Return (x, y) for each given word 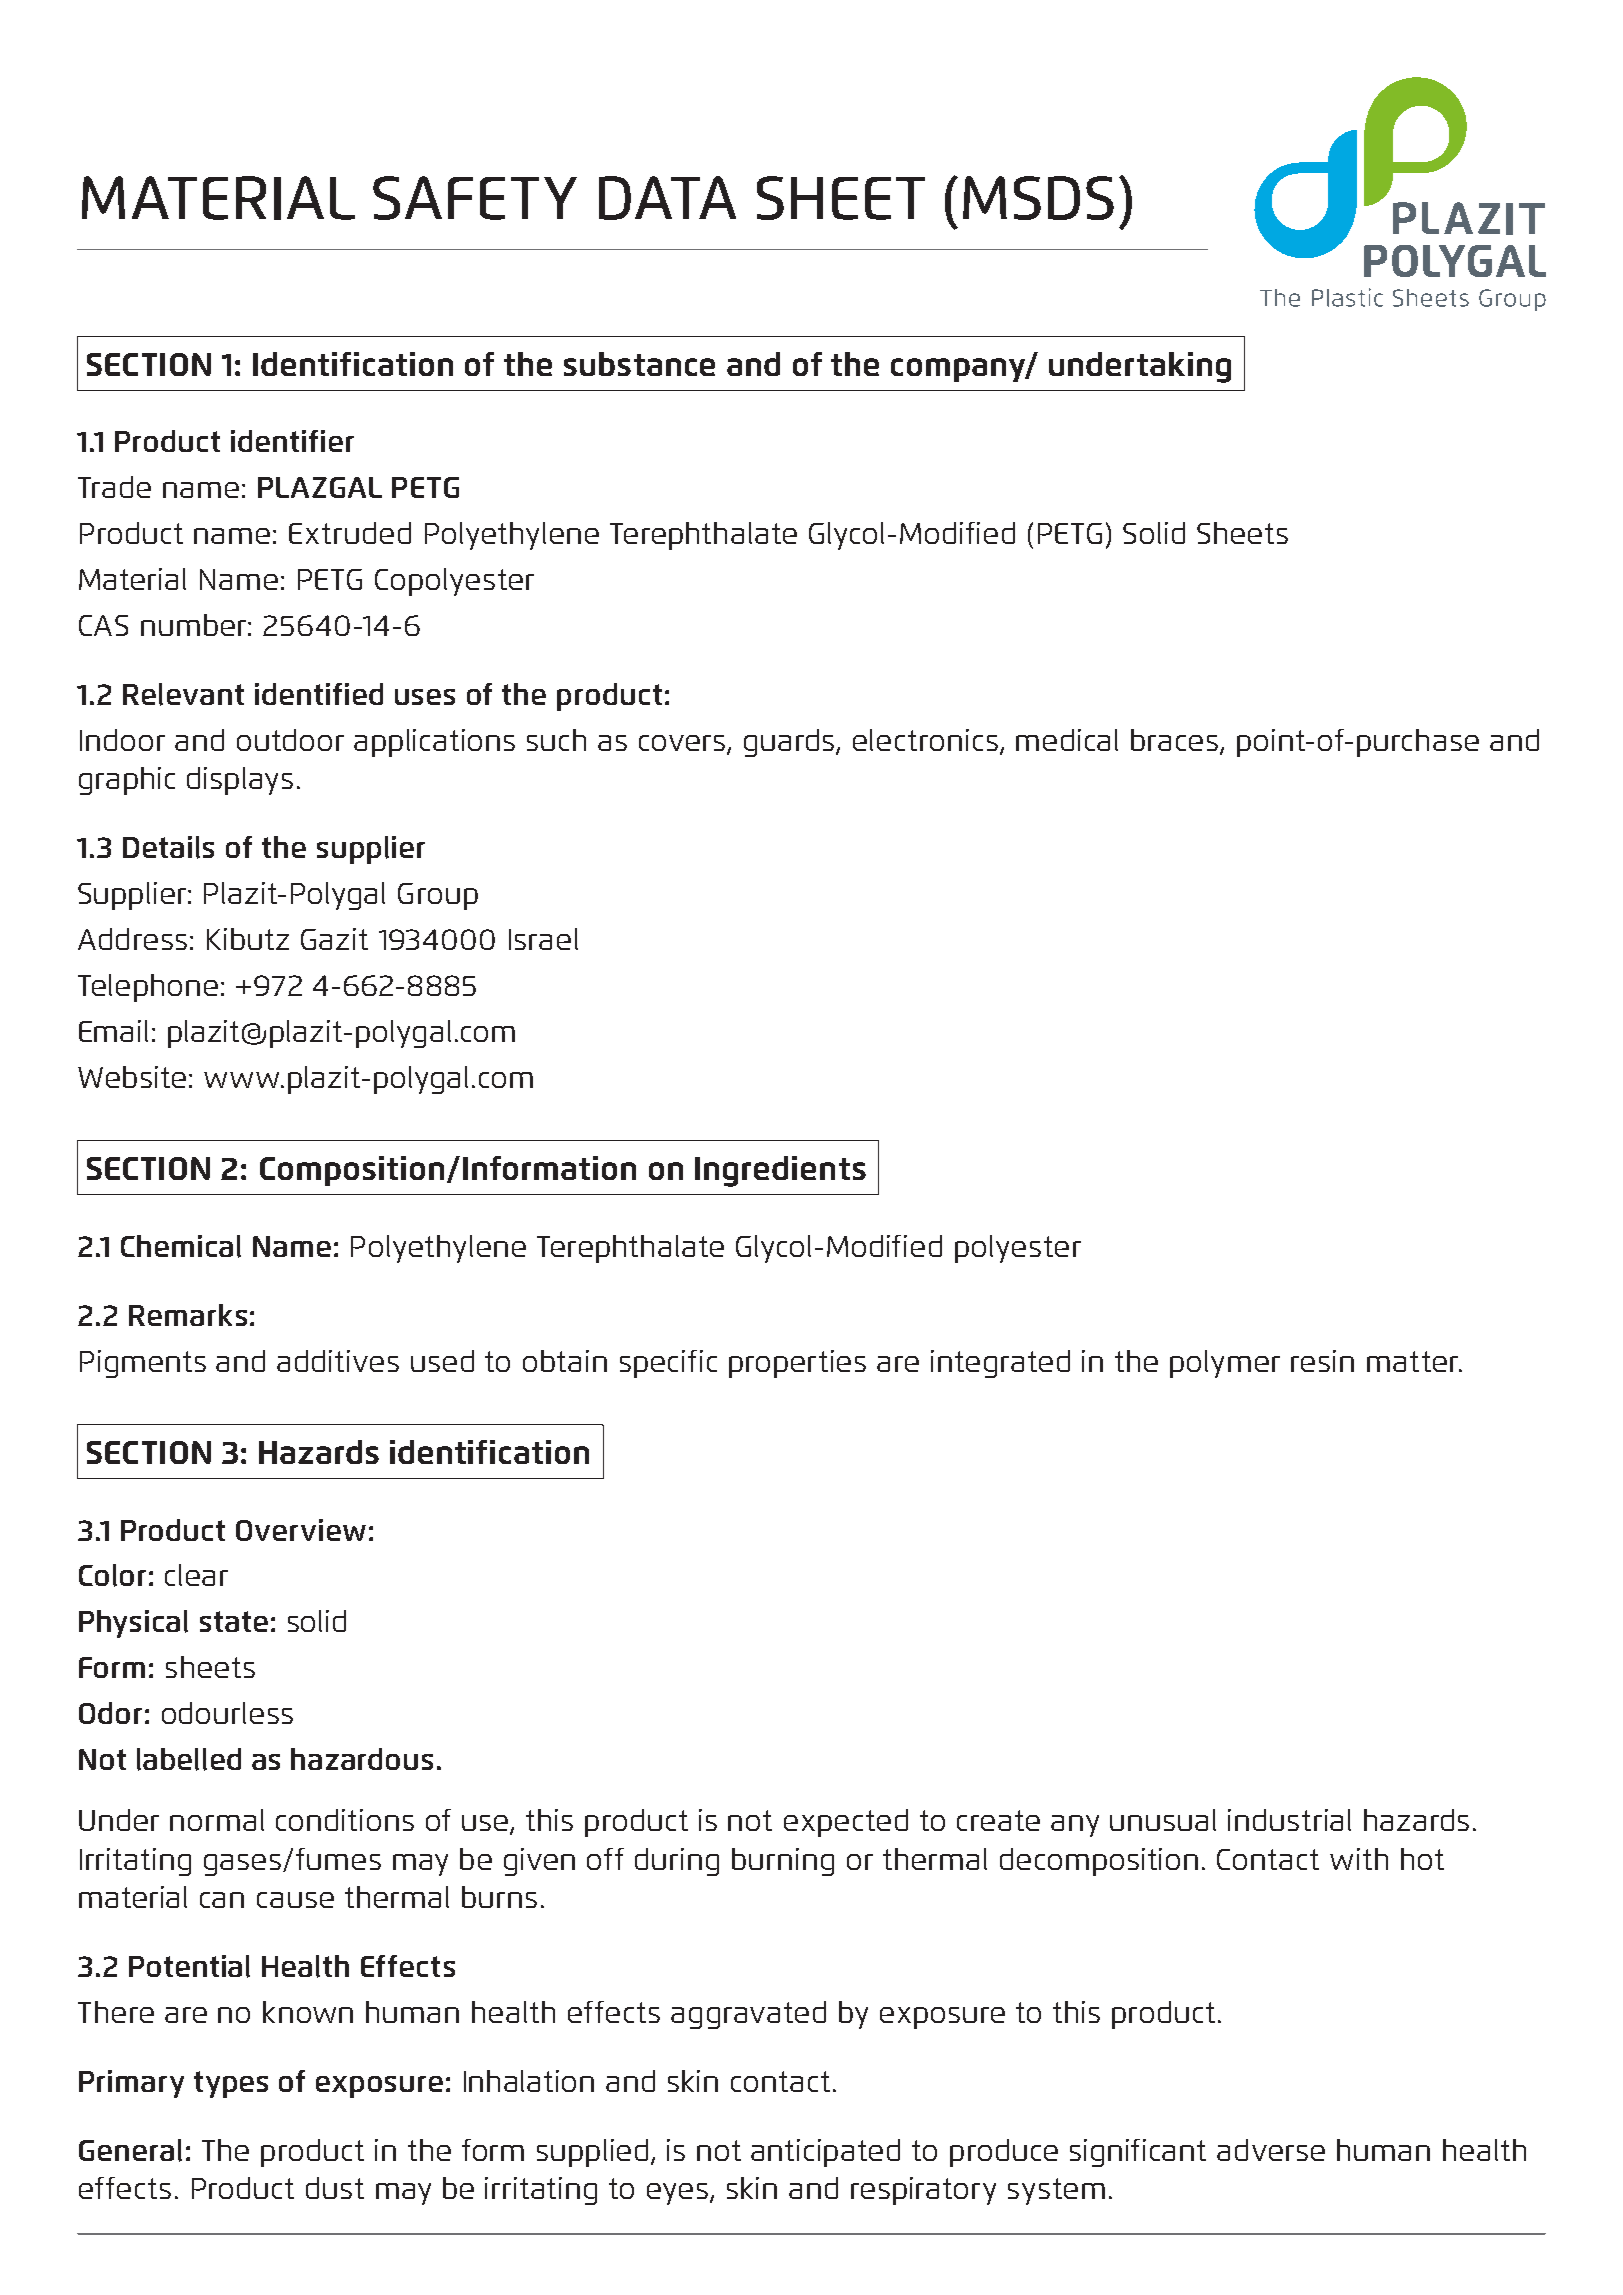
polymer (1225, 1364)
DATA (667, 198)
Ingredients (780, 1171)
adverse (1271, 2150)
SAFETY (475, 198)
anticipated (825, 2153)
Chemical (181, 1246)
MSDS (1038, 198)
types (231, 2084)
